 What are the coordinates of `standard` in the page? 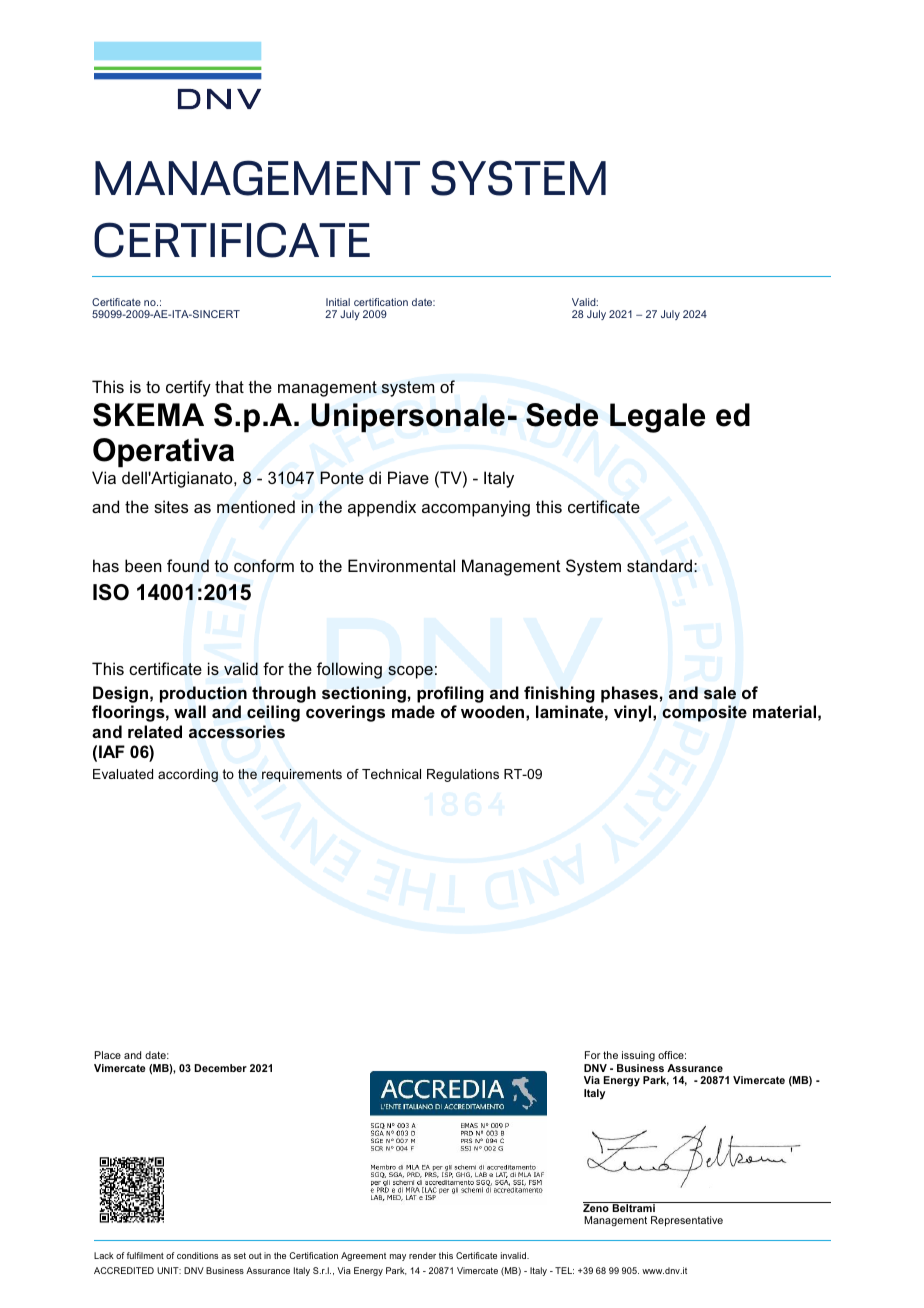 It's located at (659, 565).
